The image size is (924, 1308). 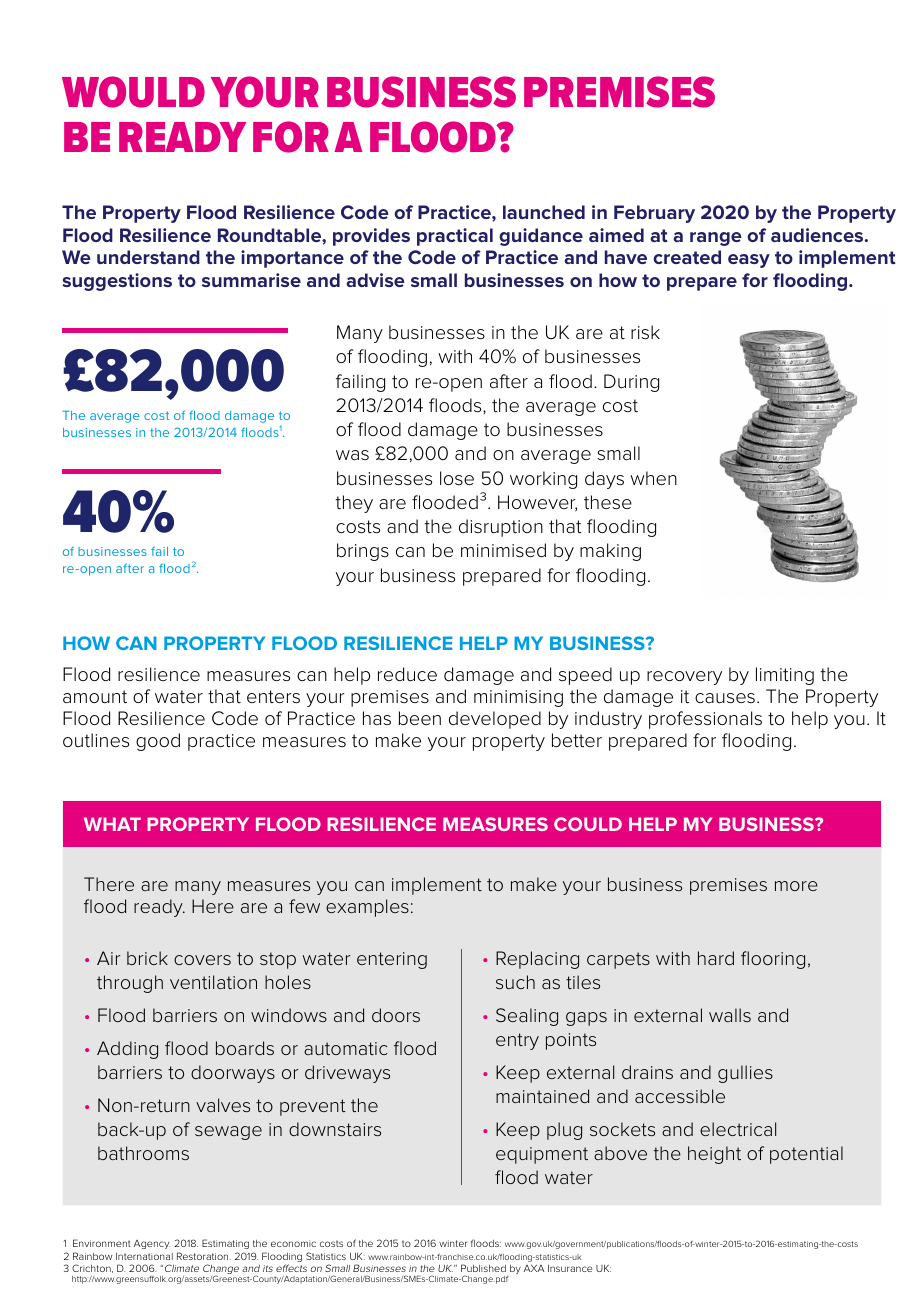 I want to click on Published, so click(x=483, y=1268).
